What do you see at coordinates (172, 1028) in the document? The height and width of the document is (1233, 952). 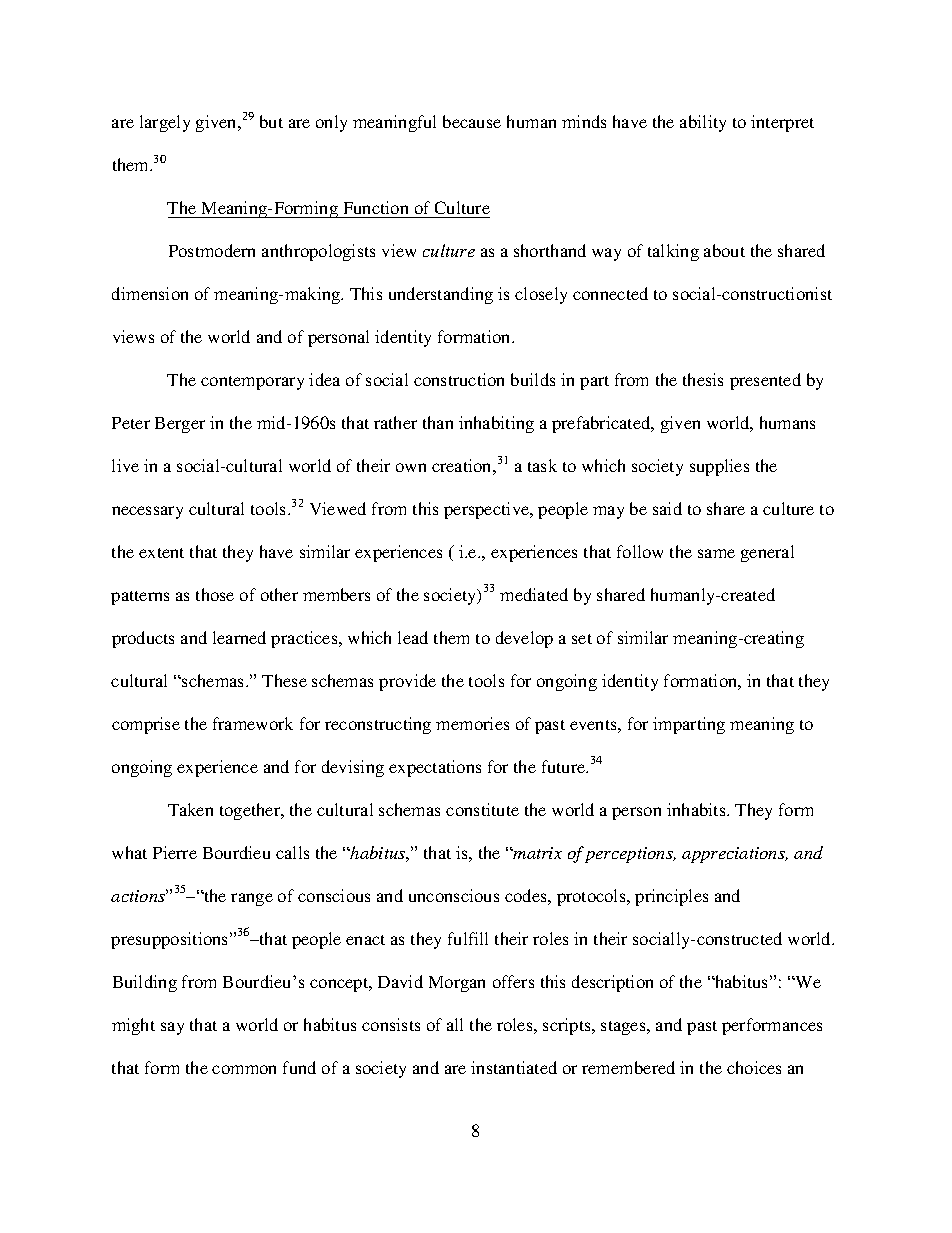 I see `say` at bounding box center [172, 1028].
